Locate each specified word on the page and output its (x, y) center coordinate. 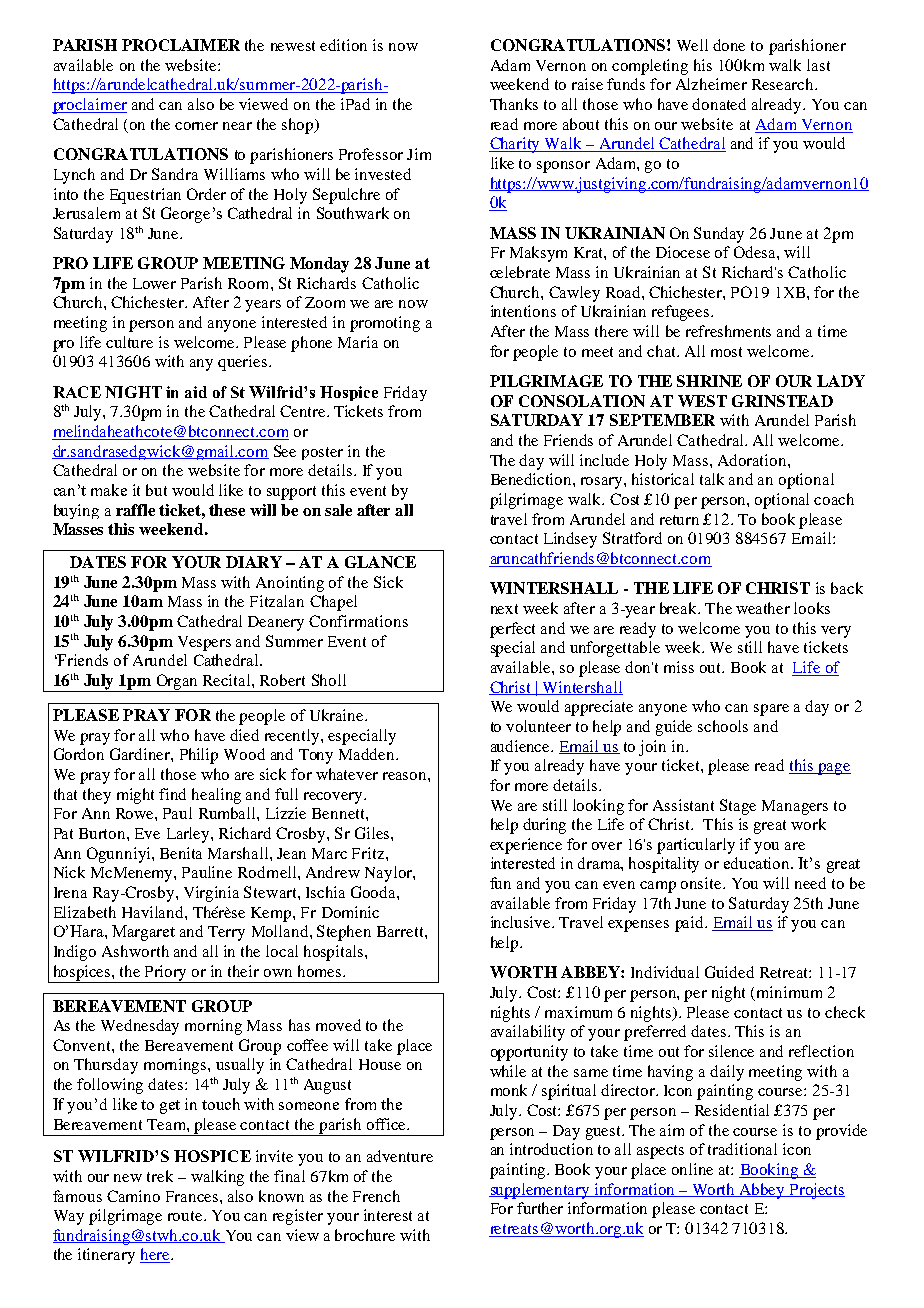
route (186, 1216)
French (376, 1196)
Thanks (514, 104)
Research (784, 84)
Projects (816, 1191)
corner (196, 126)
